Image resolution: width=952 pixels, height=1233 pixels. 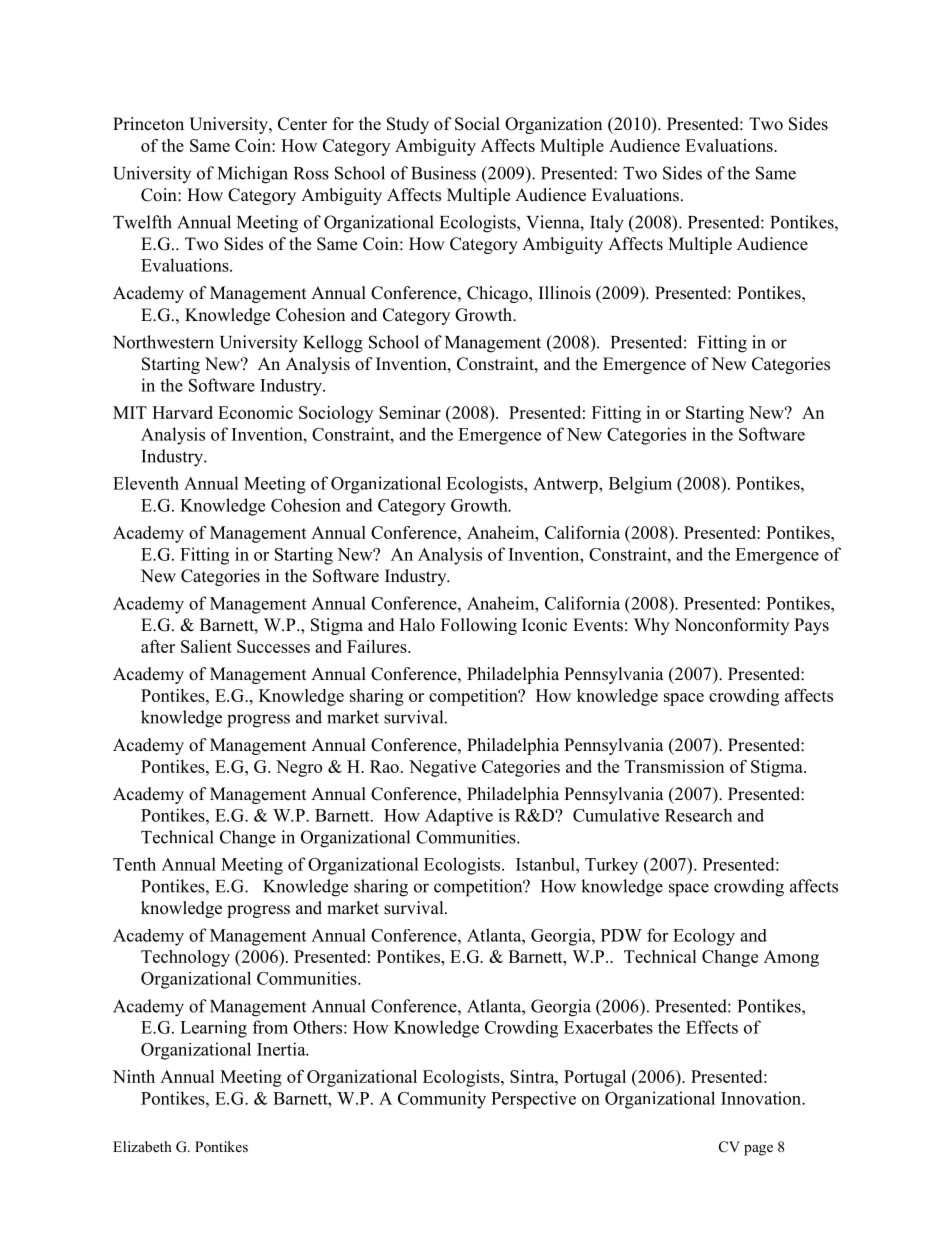 What do you see at coordinates (607, 224) in the screenshot?
I see `Italy` at bounding box center [607, 224].
